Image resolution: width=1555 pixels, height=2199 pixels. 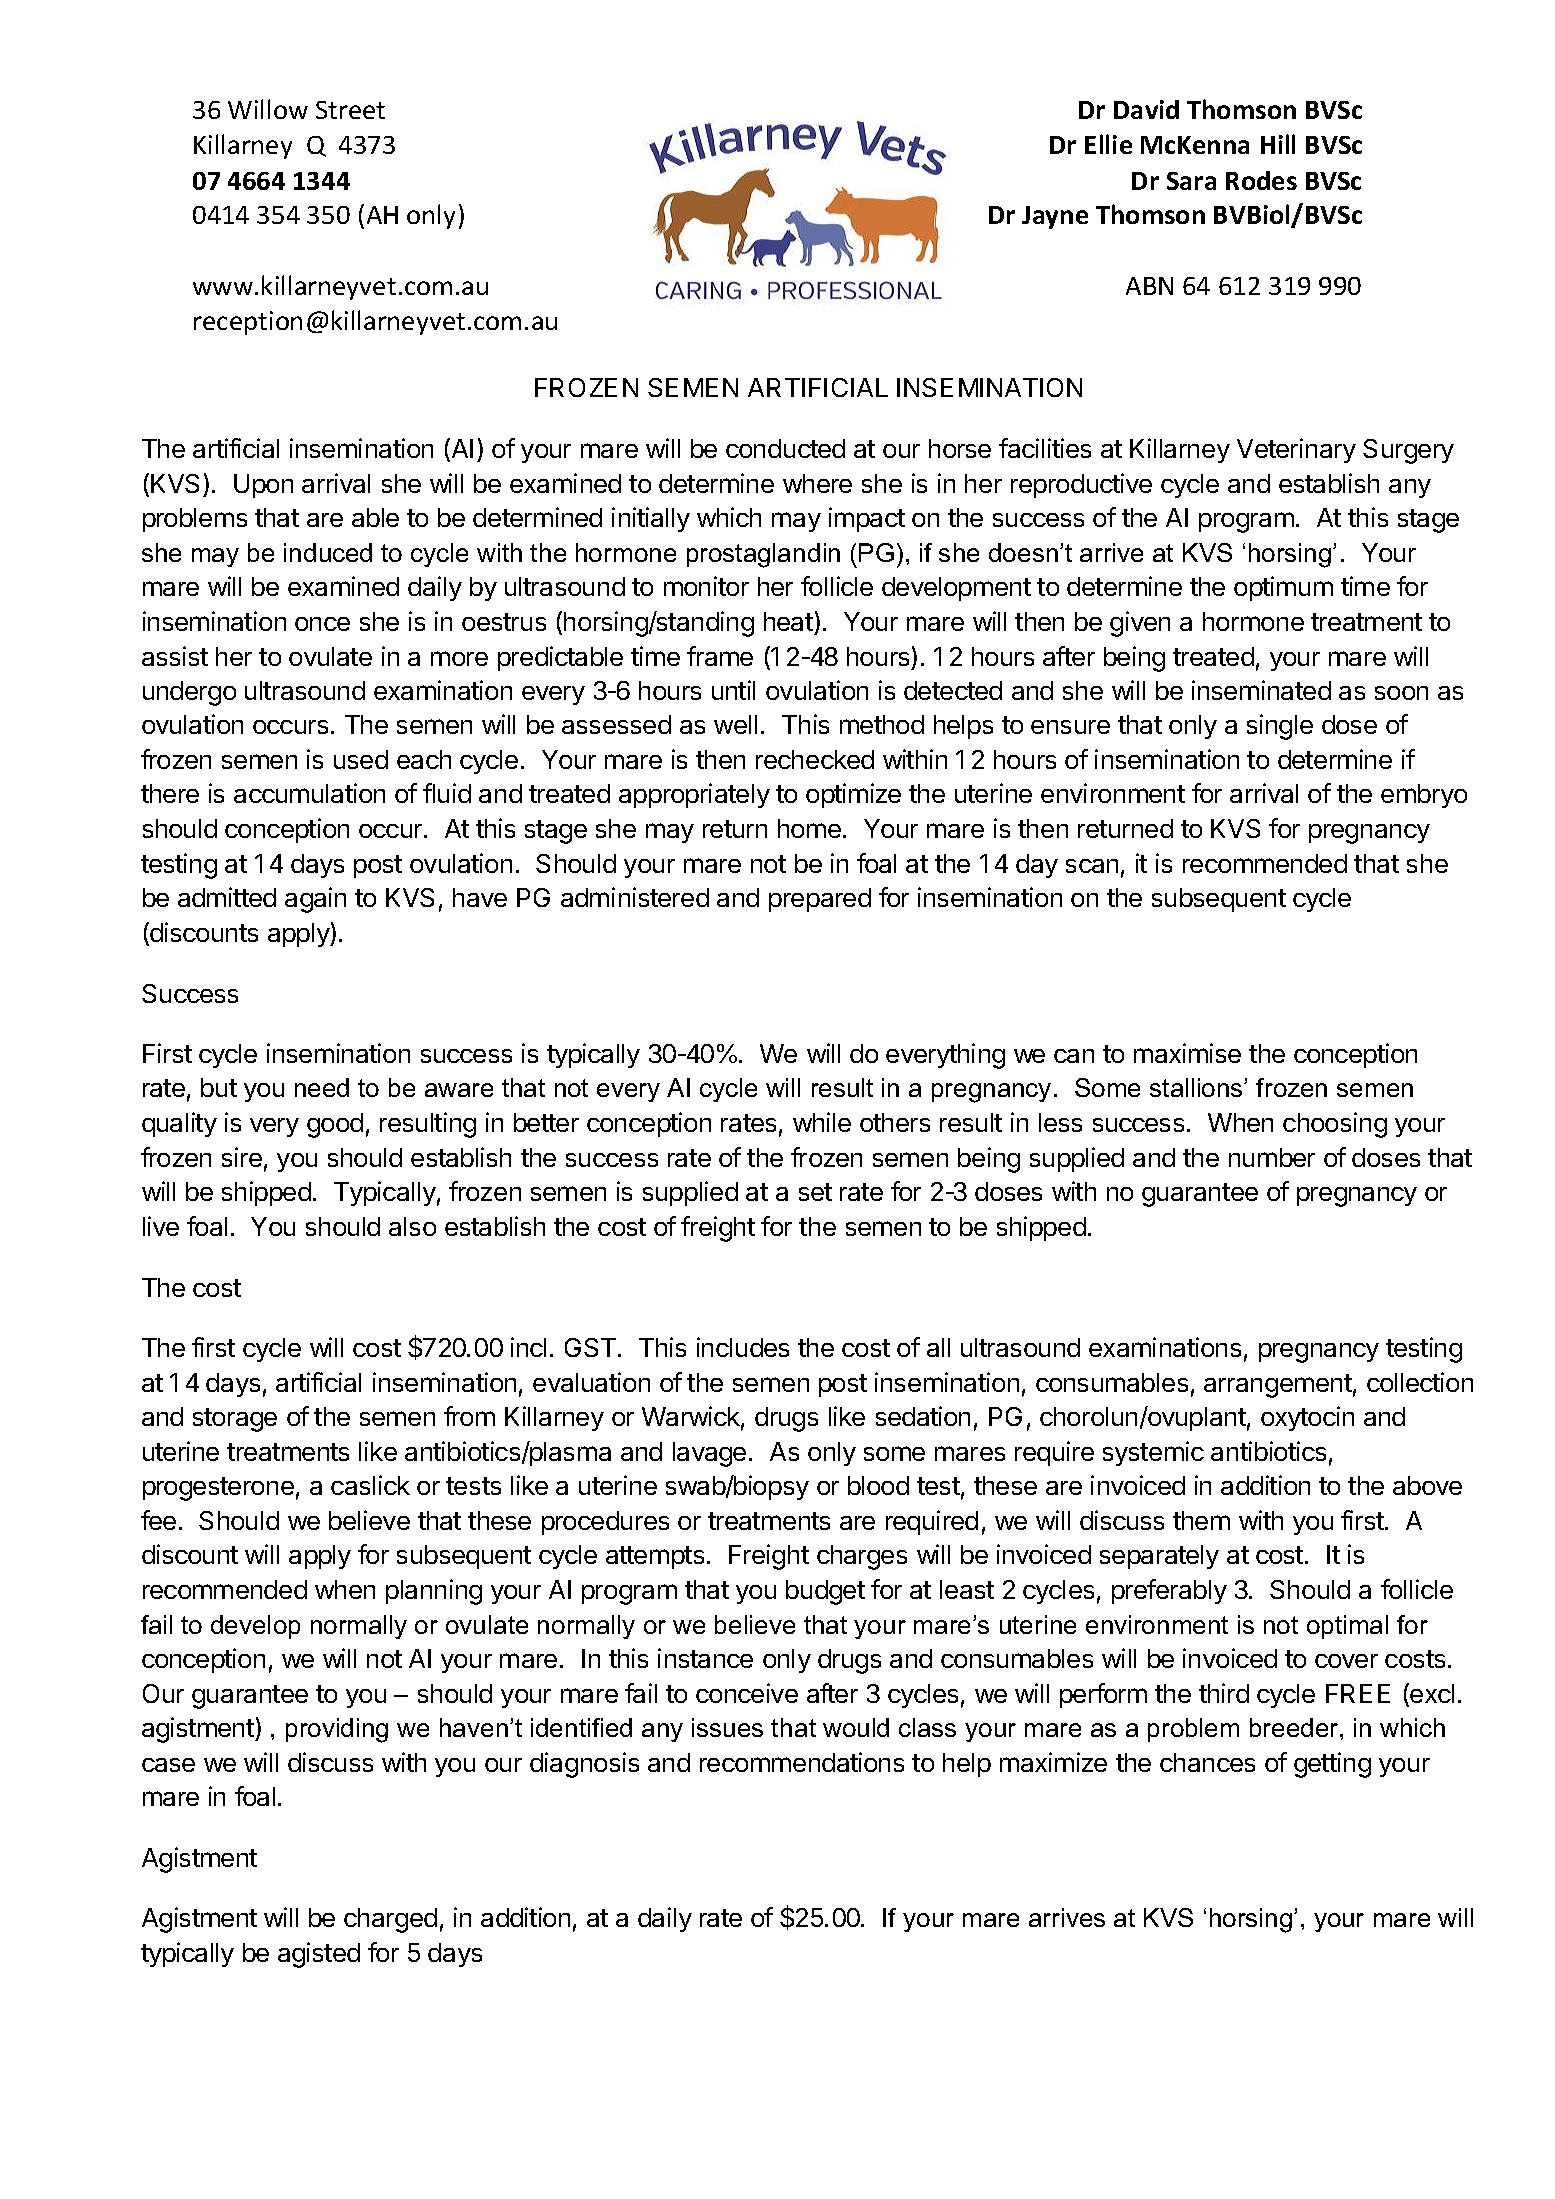 What do you see at coordinates (328, 552) in the page?
I see `induced` at bounding box center [328, 552].
